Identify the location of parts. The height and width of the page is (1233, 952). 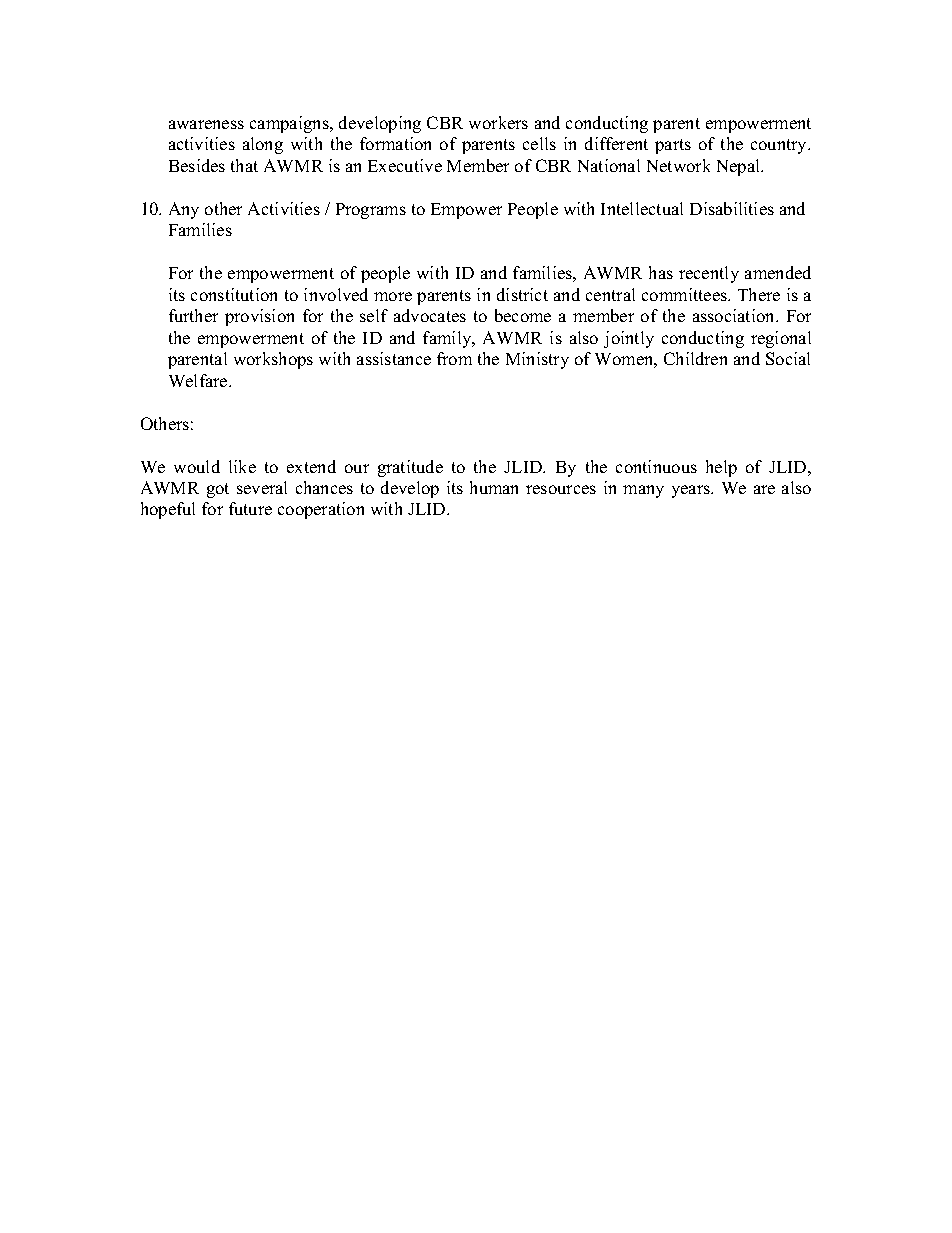
(673, 146).
